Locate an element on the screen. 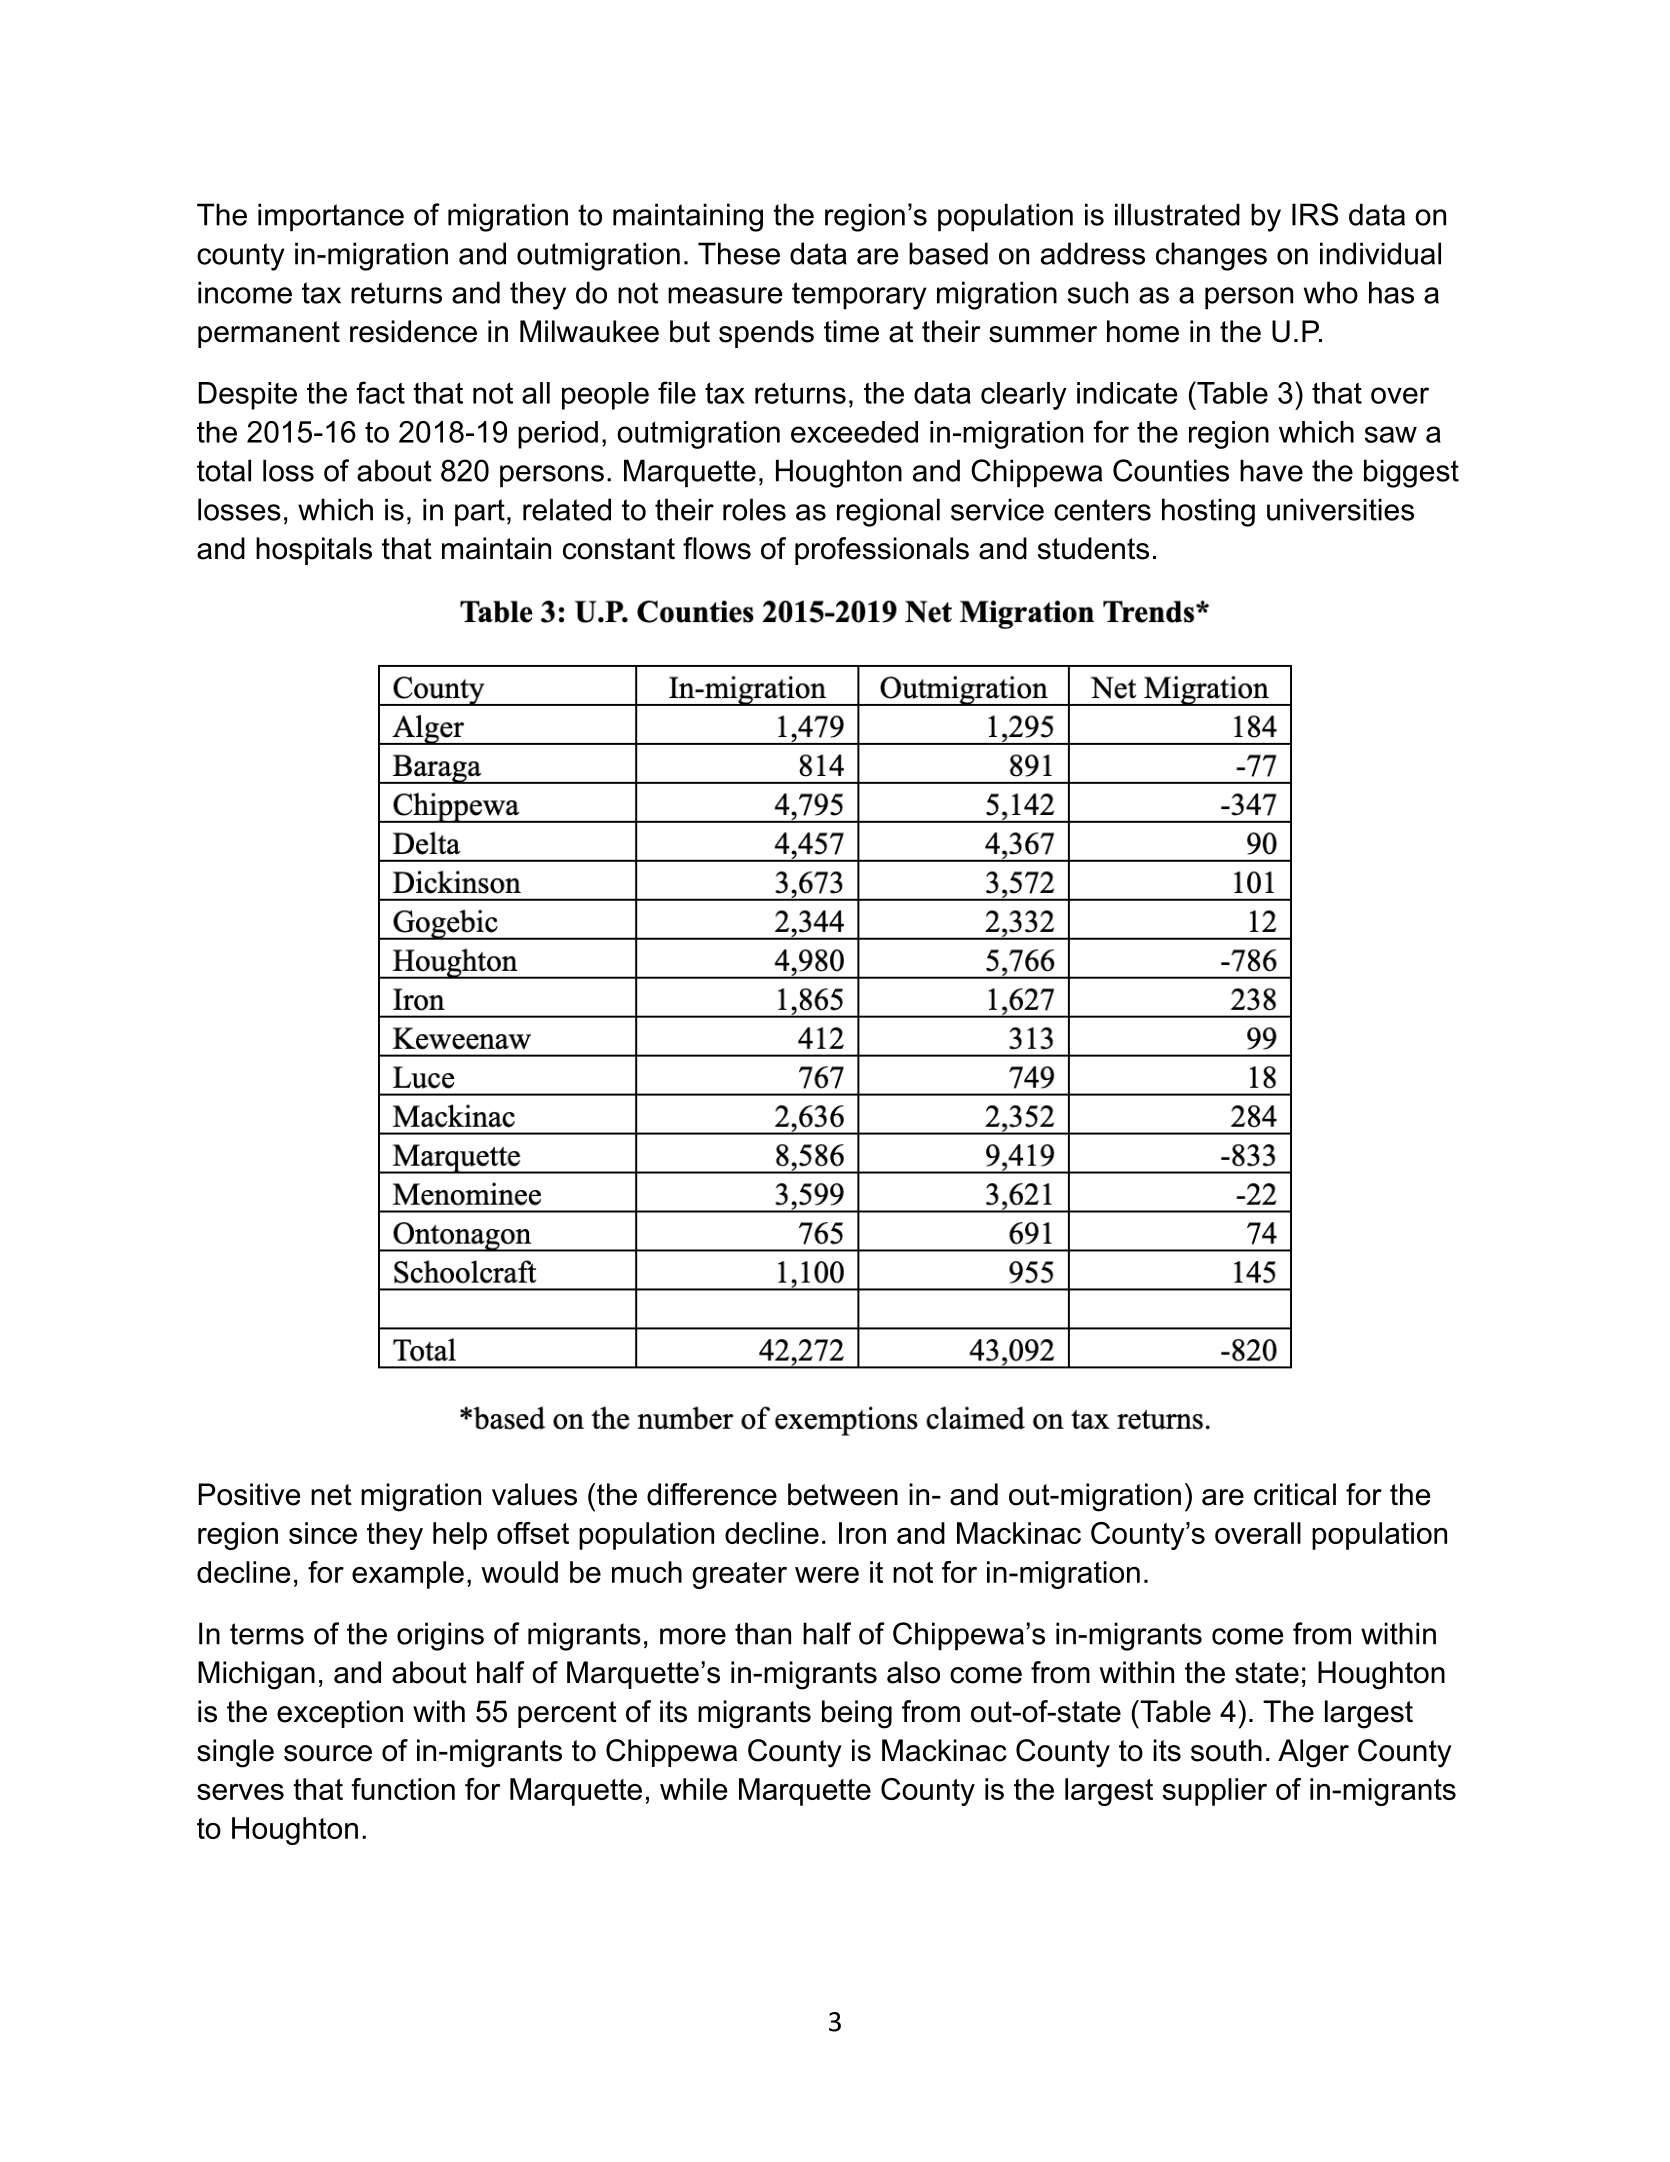 Image resolution: width=1670 pixels, height=2162 pixels. changes is located at coordinates (1211, 256).
